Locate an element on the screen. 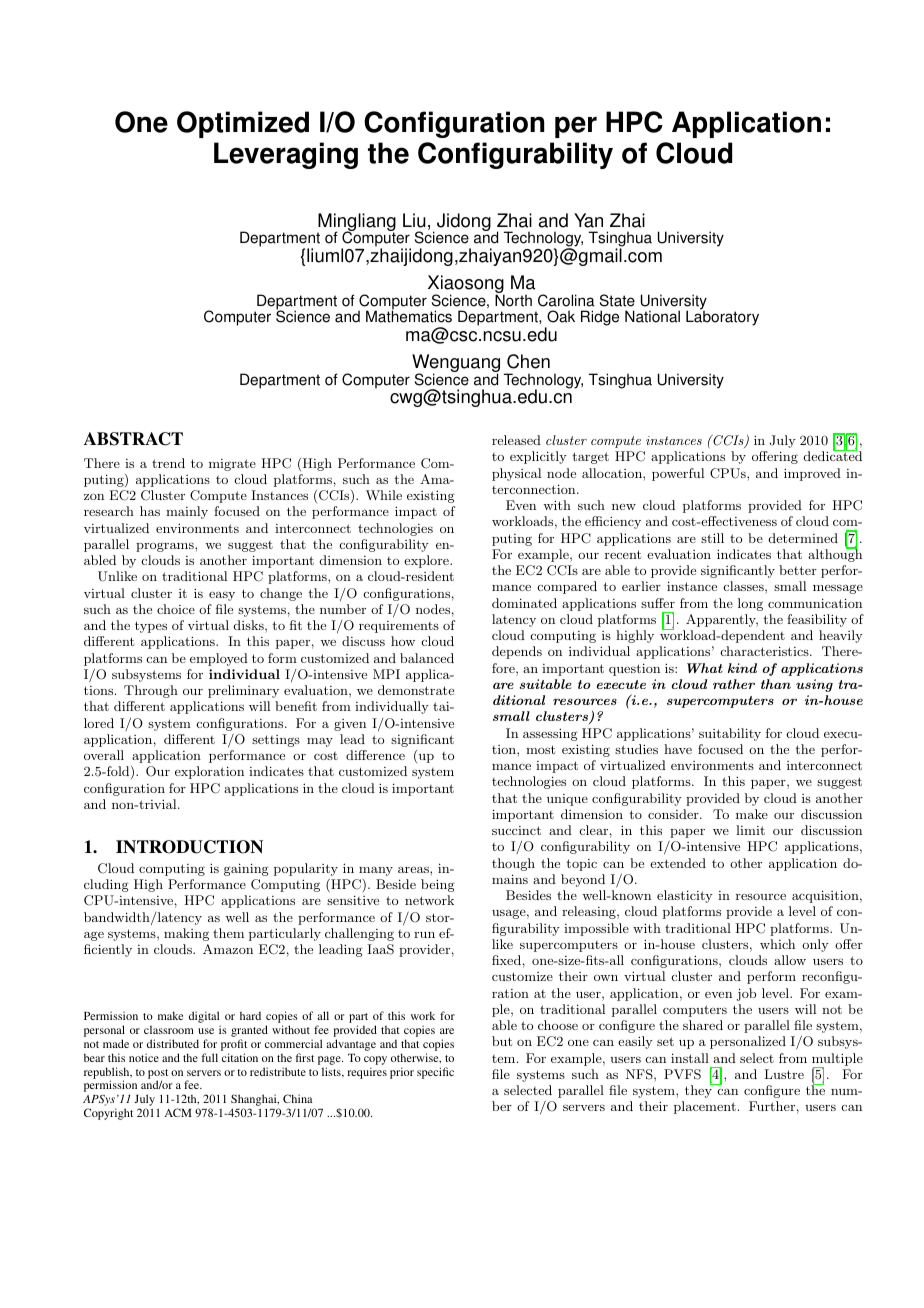  suitability is located at coordinates (730, 734).
